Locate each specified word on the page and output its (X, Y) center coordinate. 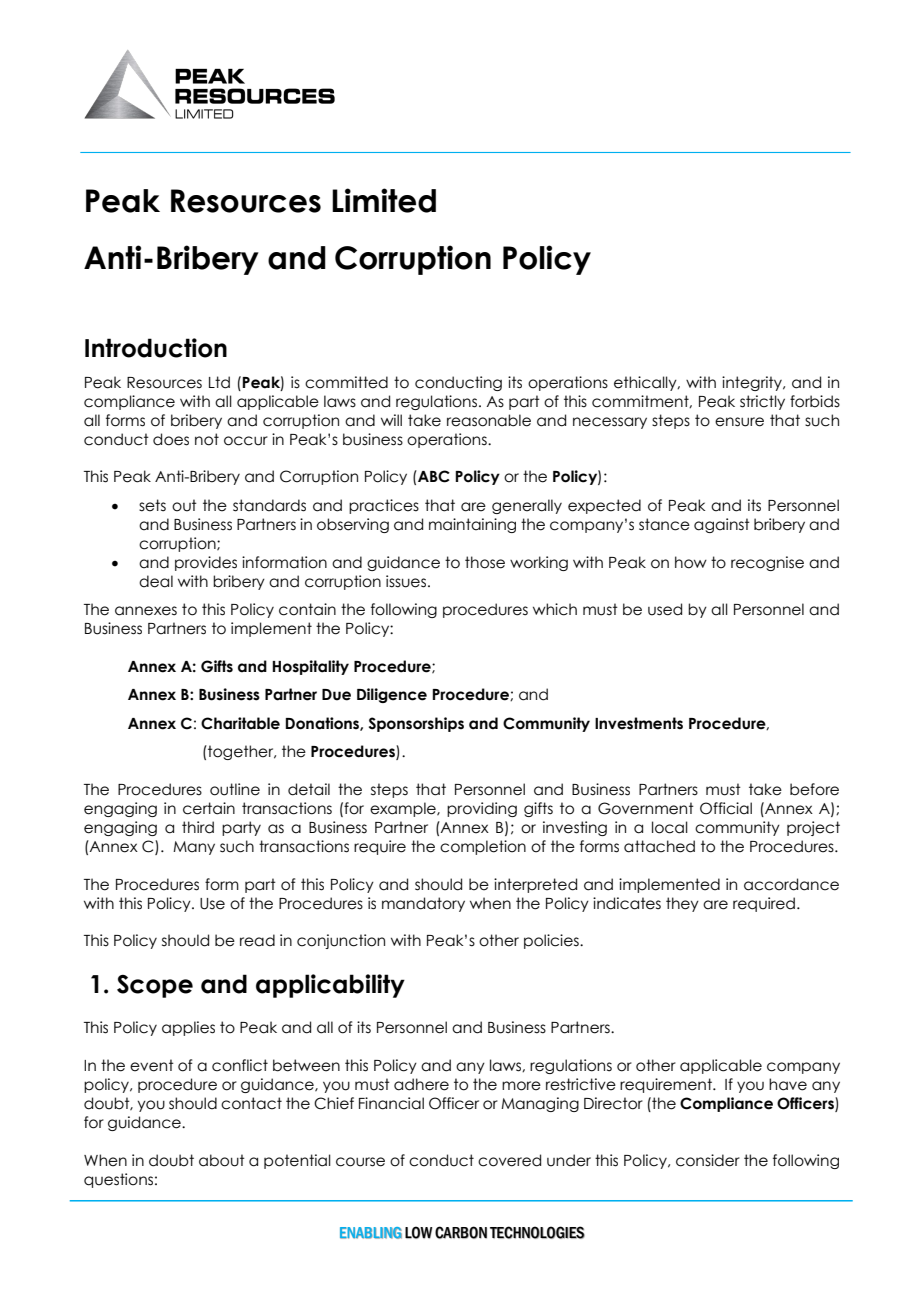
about (222, 1160)
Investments (639, 723)
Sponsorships (416, 724)
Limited (384, 200)
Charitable (240, 723)
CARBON (461, 1232)
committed (346, 382)
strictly (762, 402)
